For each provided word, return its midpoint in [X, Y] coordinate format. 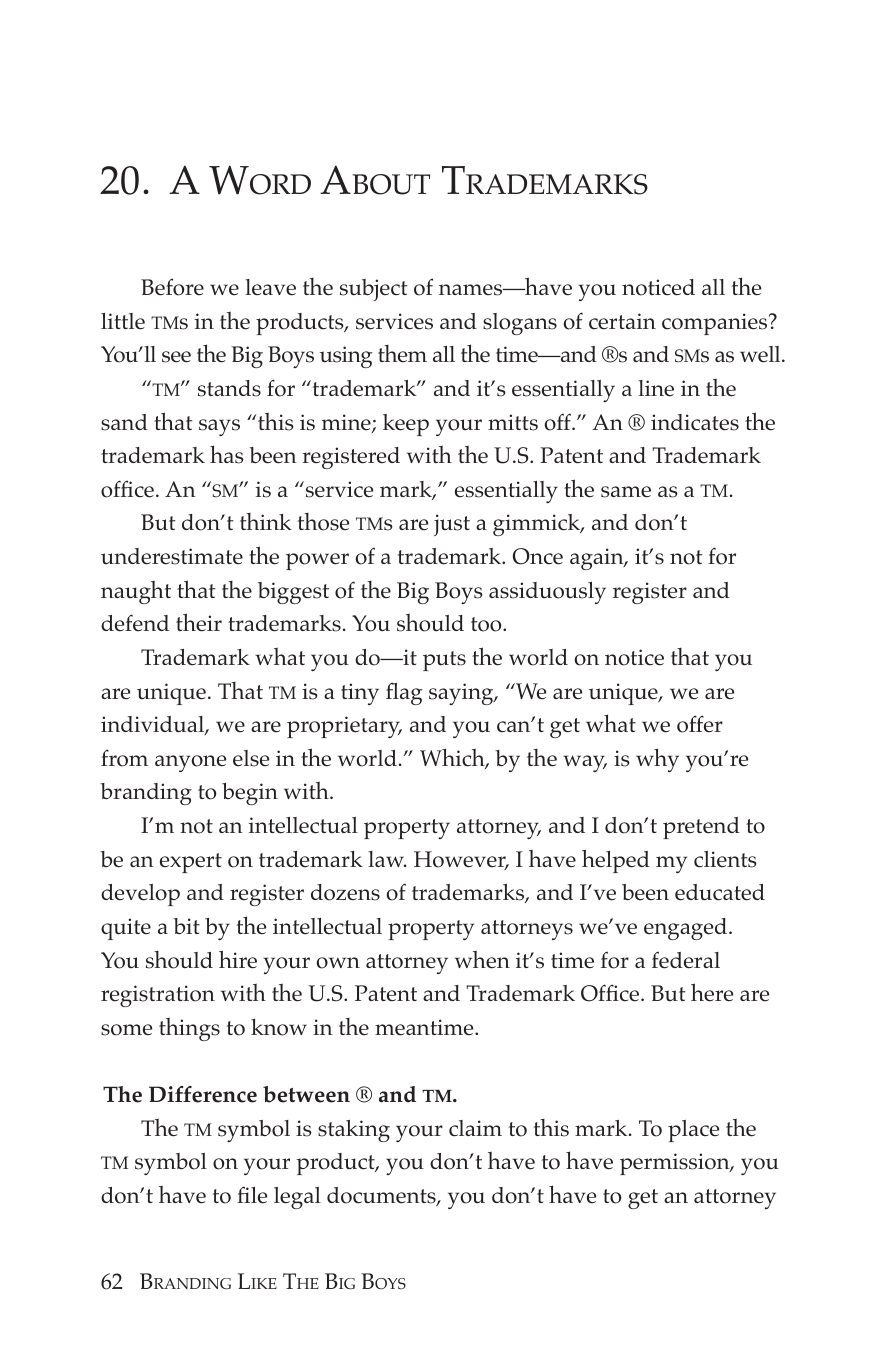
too [487, 624]
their [199, 622]
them [402, 354]
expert [191, 863]
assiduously [547, 593]
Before [172, 287]
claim [475, 1128]
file [252, 1195]
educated [720, 892]
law [387, 859]
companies [716, 324]
